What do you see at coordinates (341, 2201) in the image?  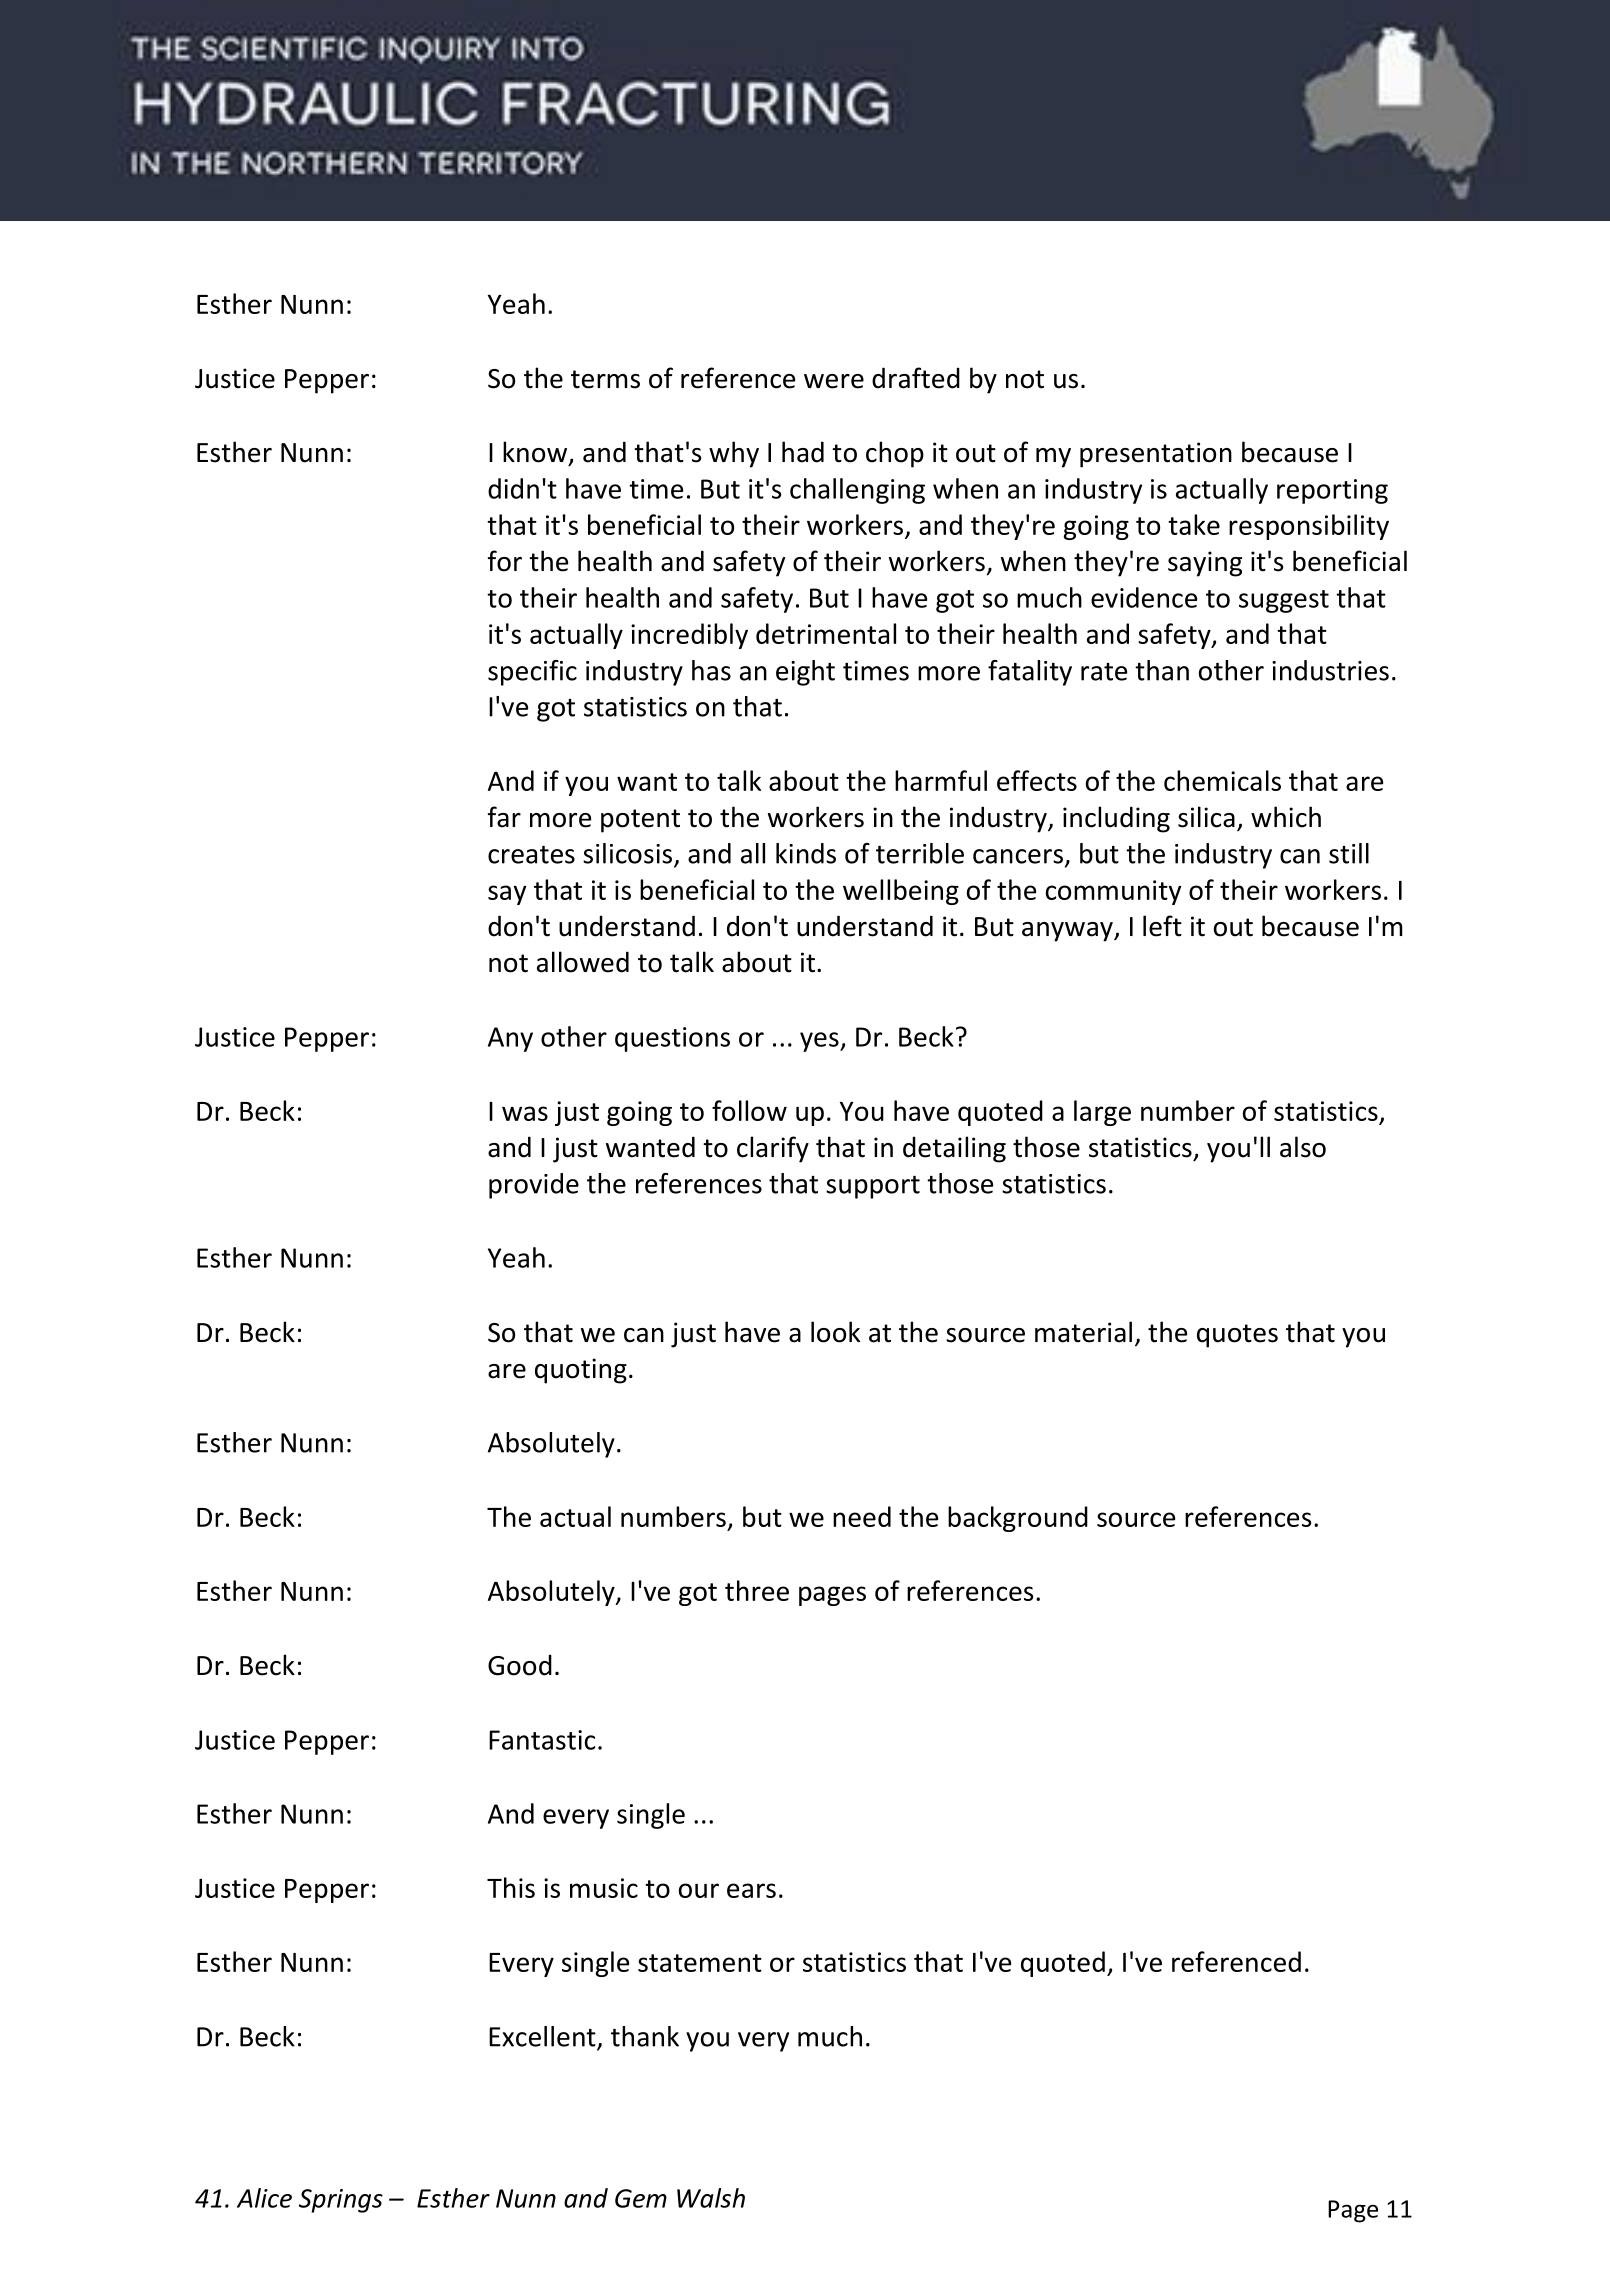 I see `Springs` at bounding box center [341, 2201].
